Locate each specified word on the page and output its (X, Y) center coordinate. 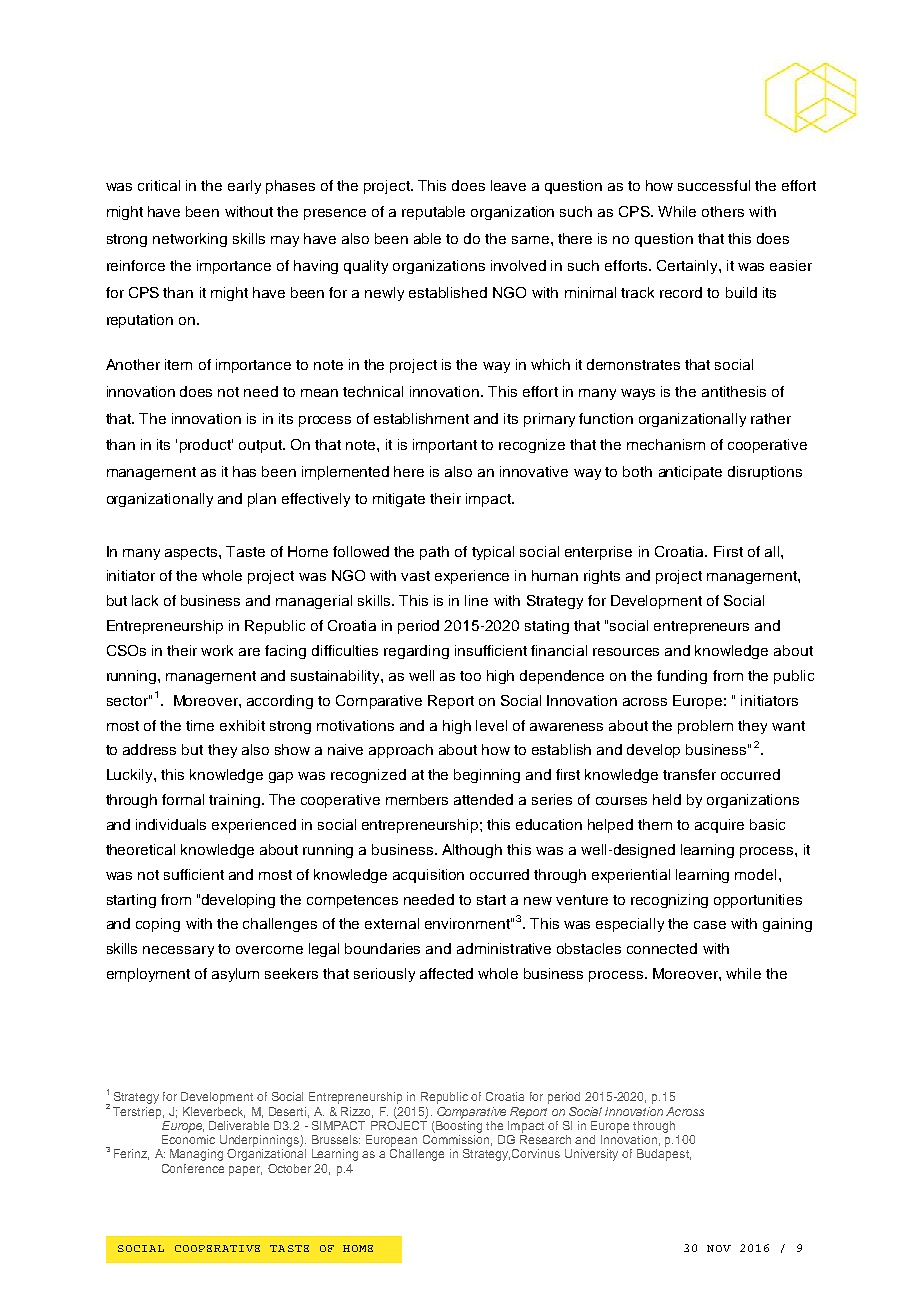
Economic (188, 1139)
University (591, 1155)
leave (508, 185)
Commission (457, 1140)
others (723, 211)
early (244, 187)
